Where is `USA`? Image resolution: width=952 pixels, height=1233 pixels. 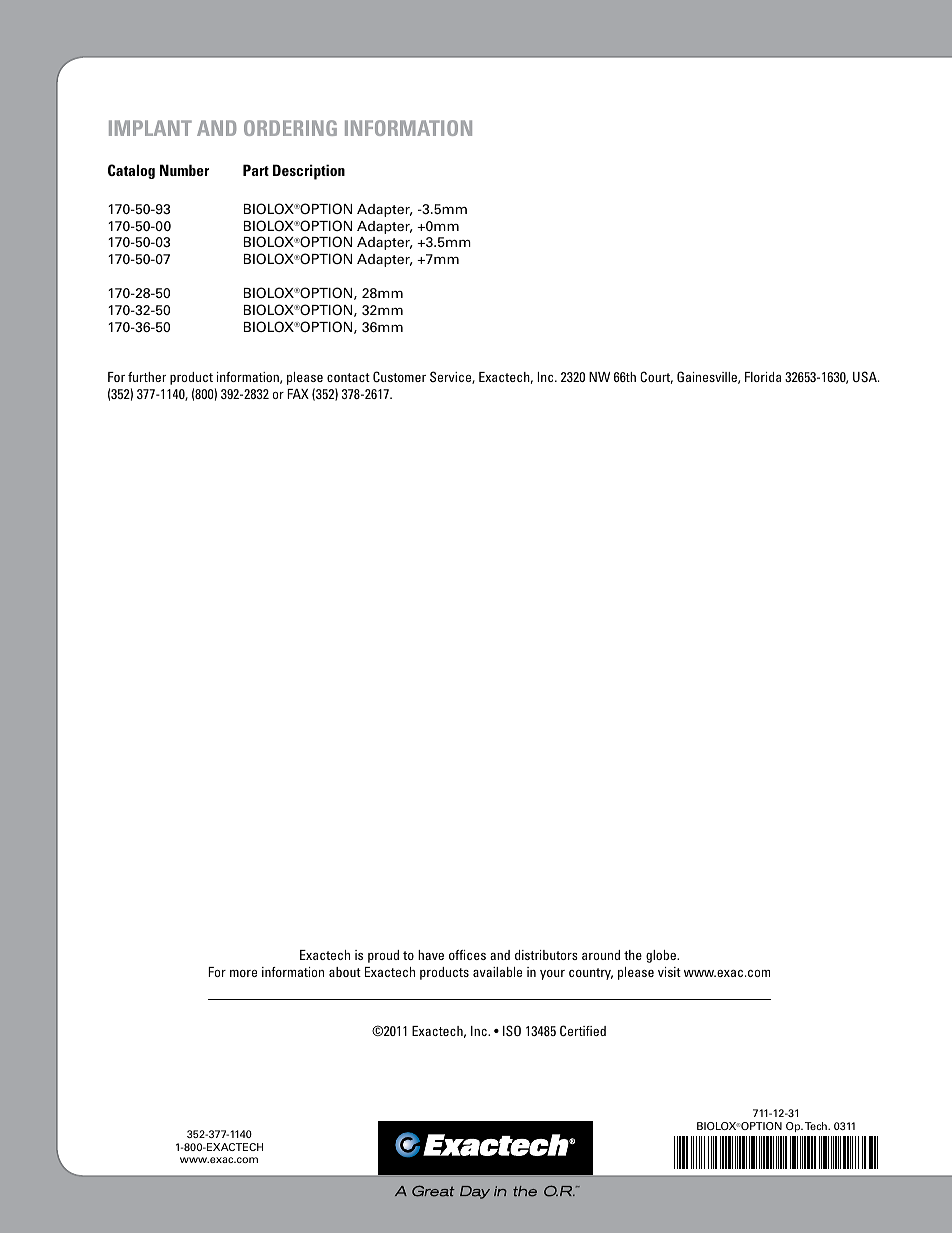
USA is located at coordinates (866, 376).
